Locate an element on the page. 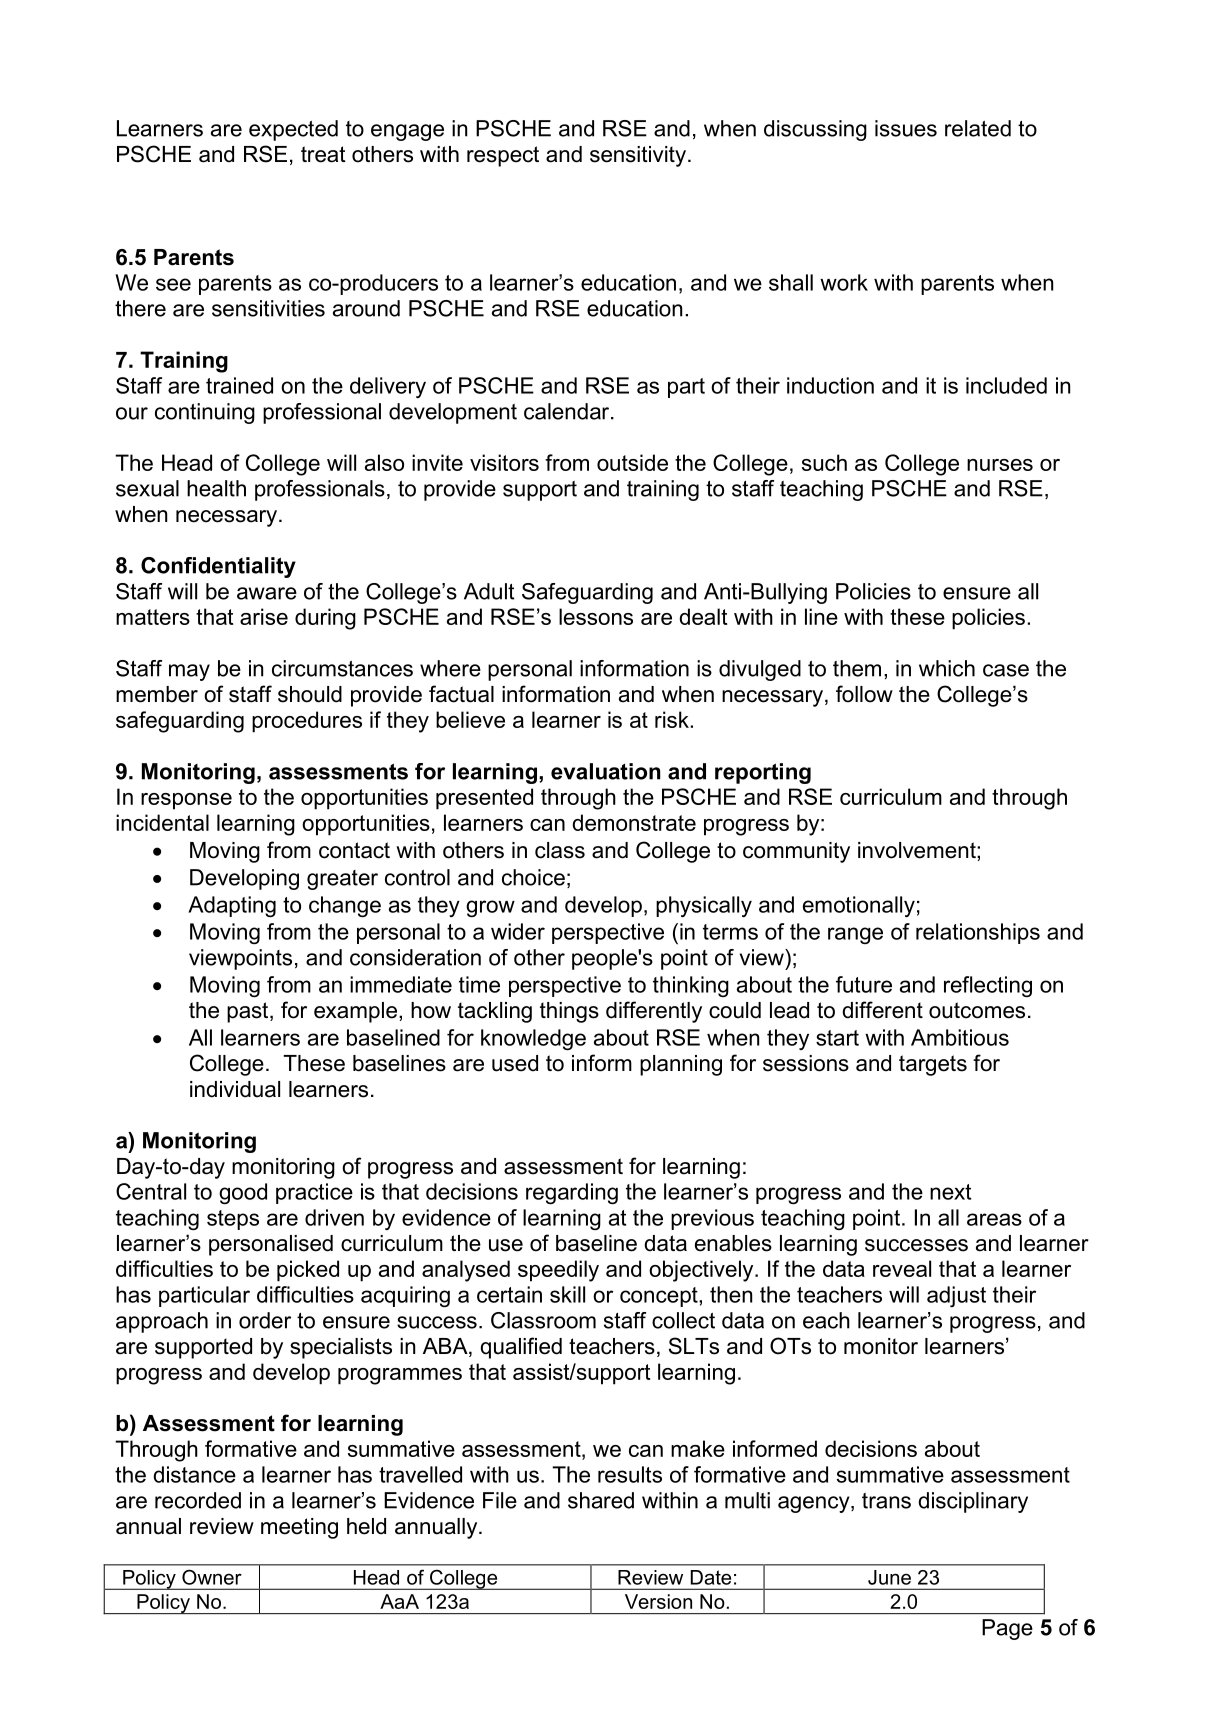 This document has width=1211, height=1712. expected is located at coordinates (293, 130).
